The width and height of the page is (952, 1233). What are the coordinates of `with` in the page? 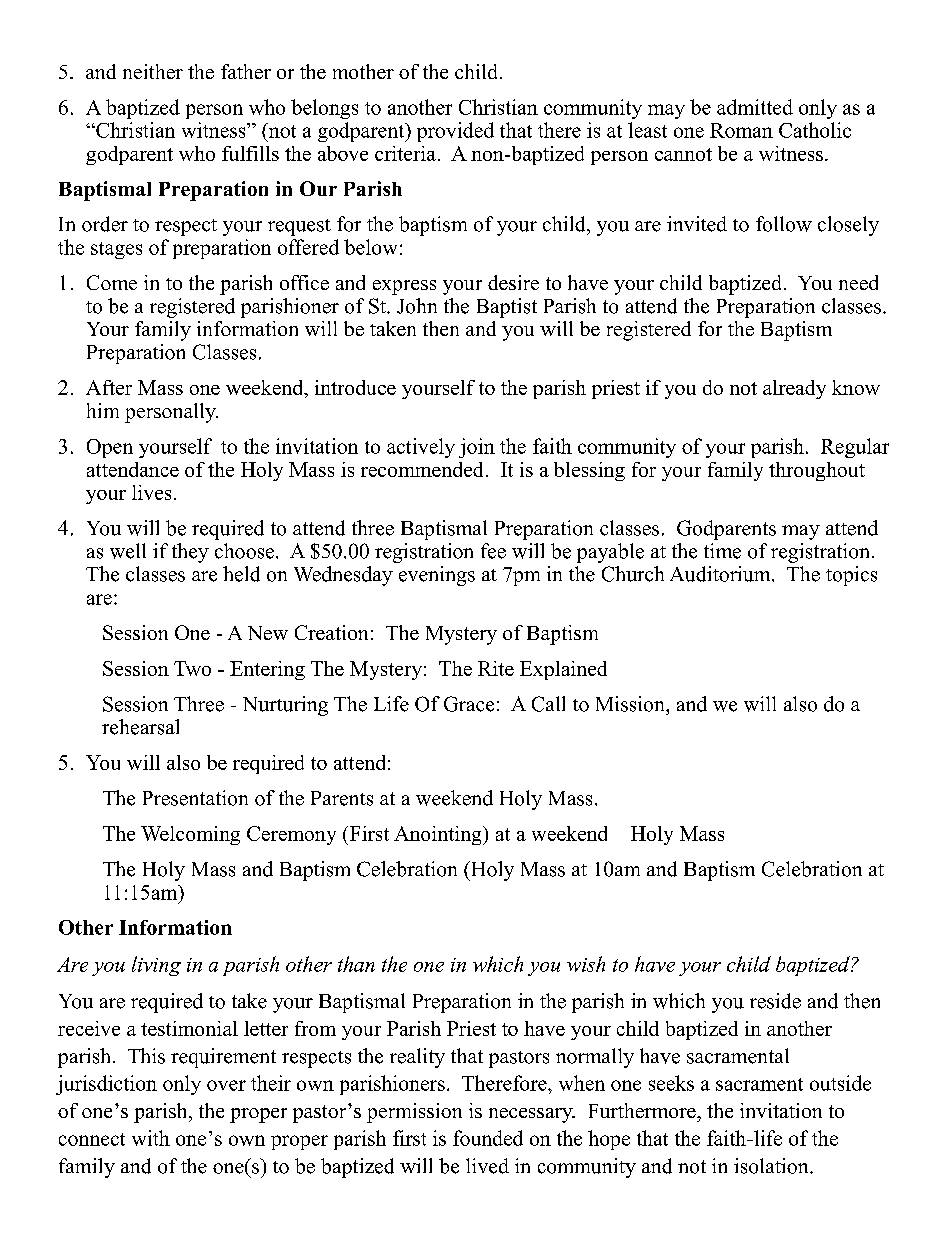 It's located at (151, 1138).
